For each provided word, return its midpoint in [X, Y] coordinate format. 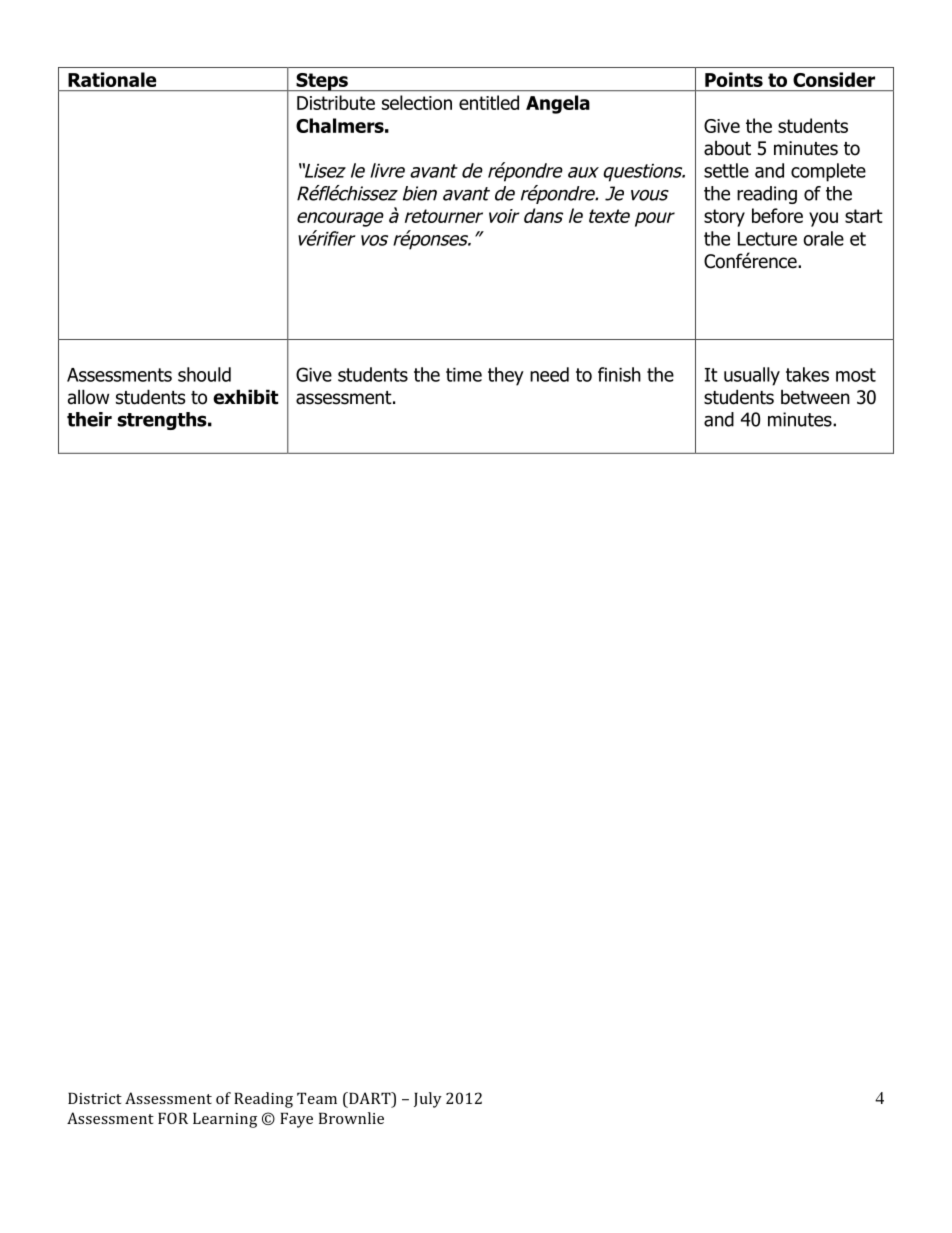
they [506, 376]
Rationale [112, 79]
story [724, 218]
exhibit [245, 397]
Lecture [767, 239]
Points [734, 79]
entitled [489, 102]
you [823, 219]
